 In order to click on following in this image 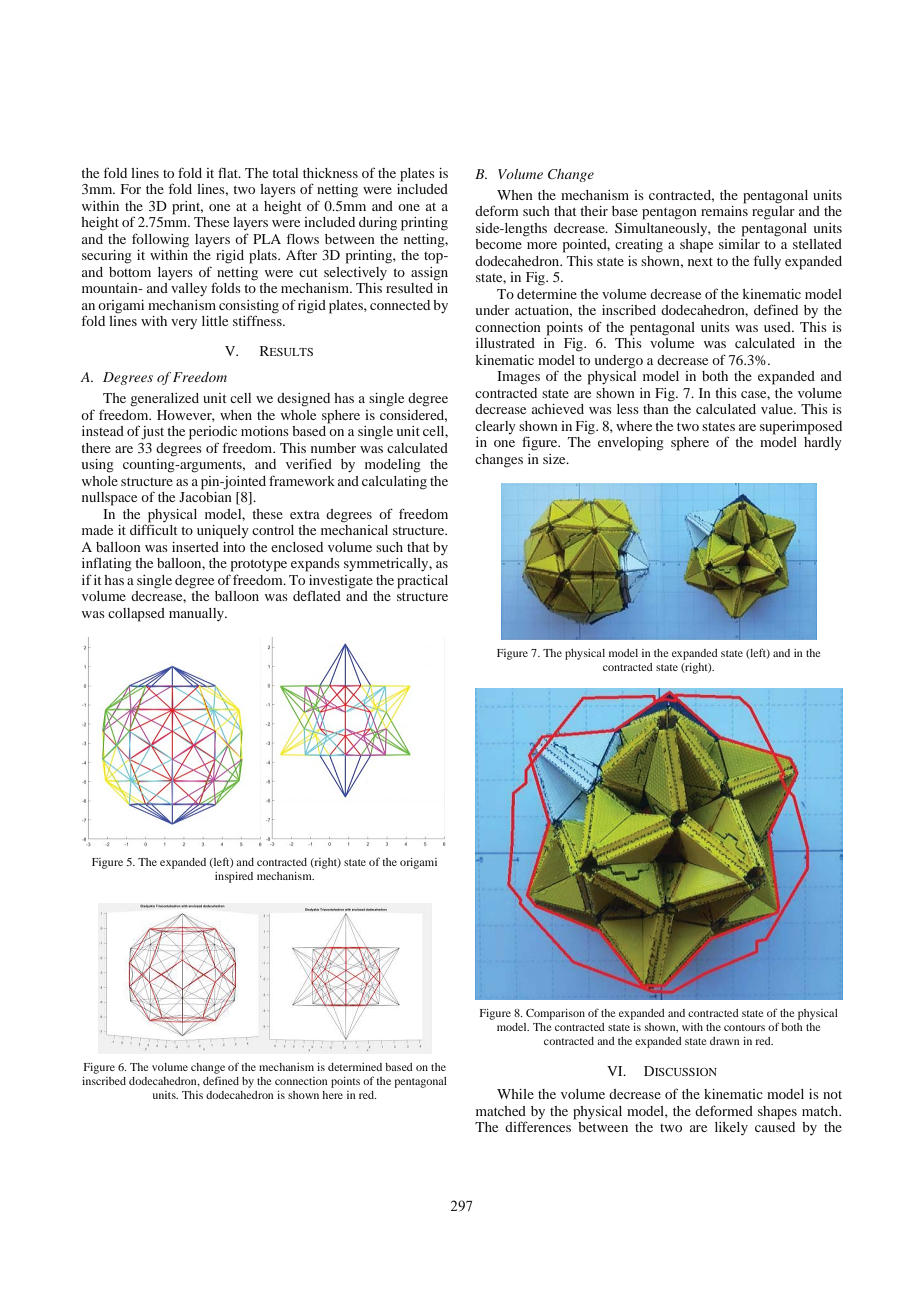, I will do `click(160, 240)`.
